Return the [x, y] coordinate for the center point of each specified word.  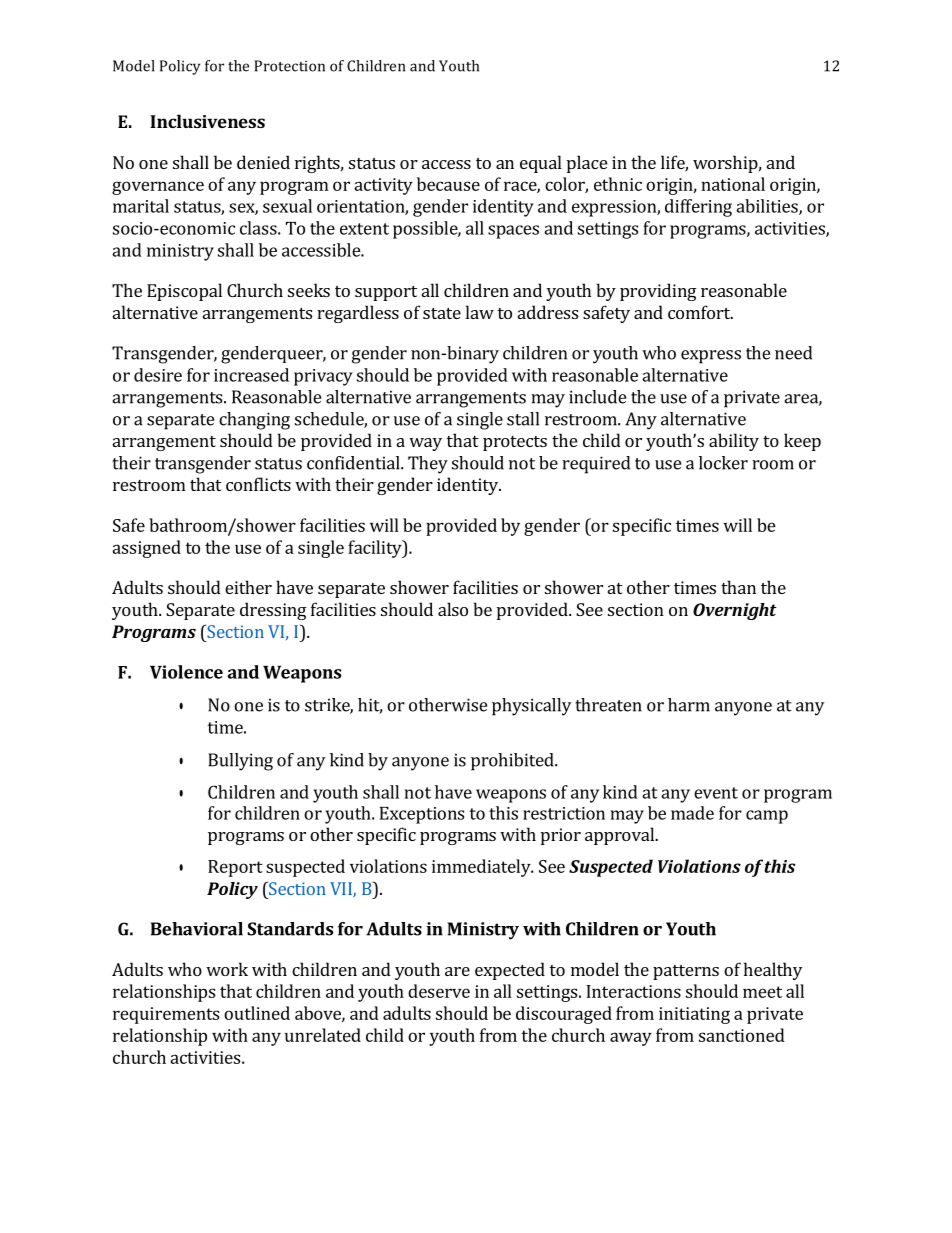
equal [541, 164]
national [733, 184]
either [248, 587]
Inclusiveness [207, 121]
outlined [257, 1013]
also [453, 609]
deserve [439, 991]
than [738, 587]
